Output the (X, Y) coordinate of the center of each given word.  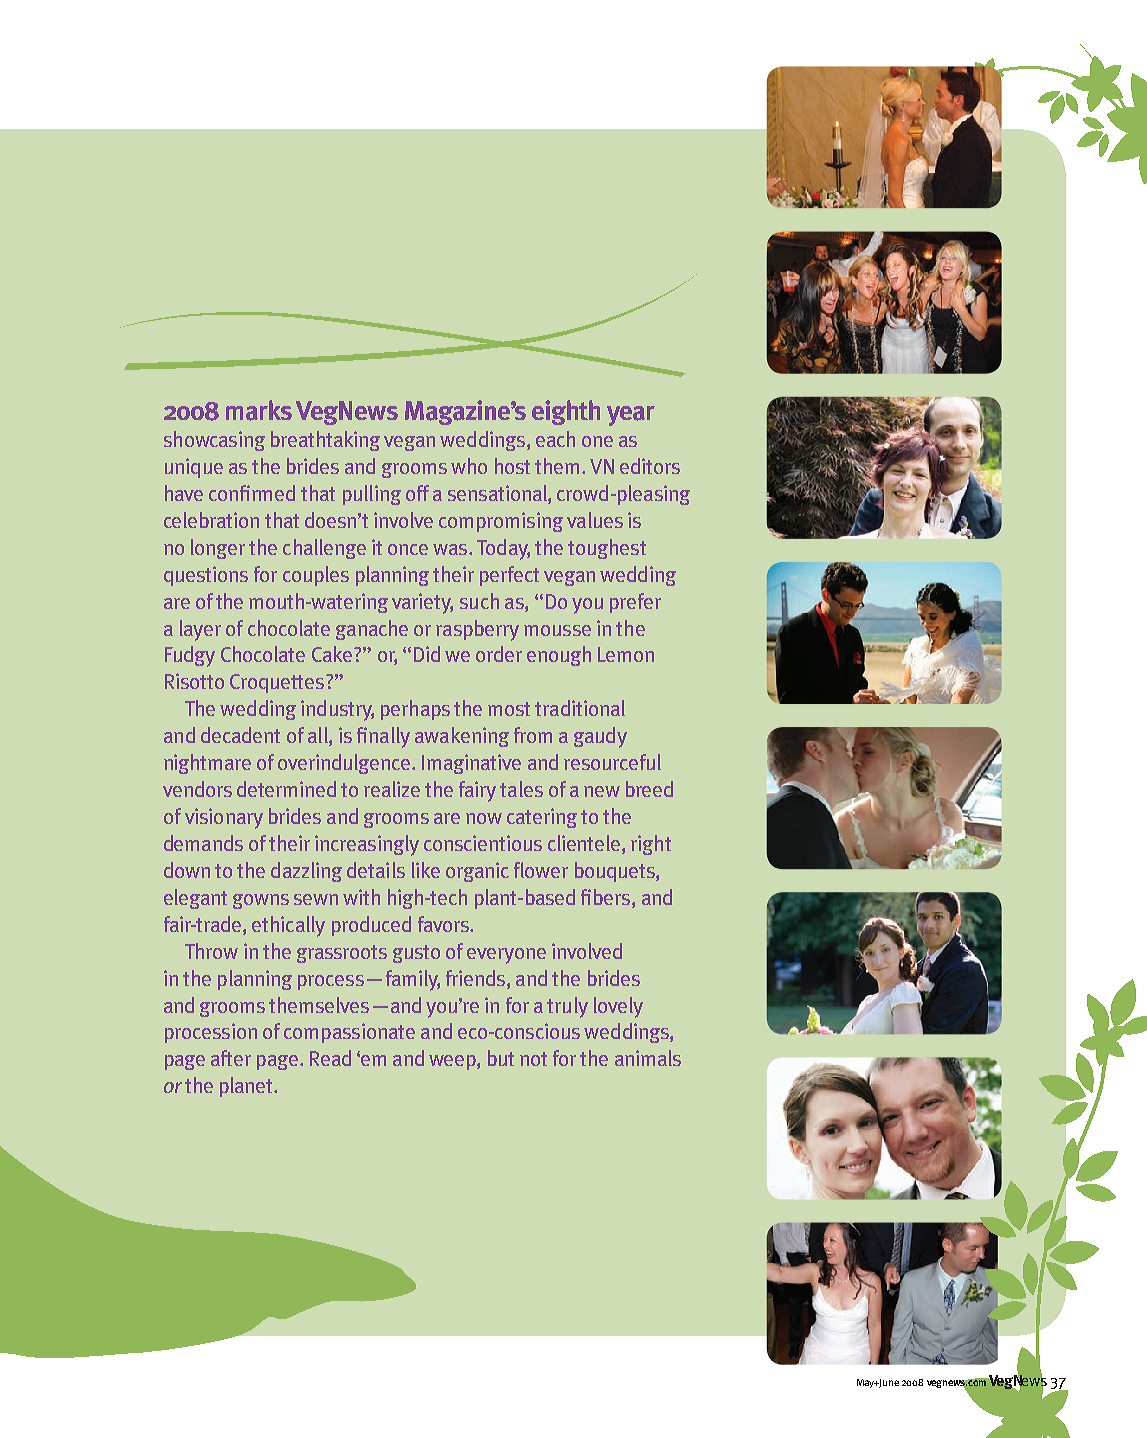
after (231, 1058)
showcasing (214, 441)
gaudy (600, 737)
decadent (240, 735)
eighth (566, 412)
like (426, 870)
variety (422, 603)
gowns (261, 901)
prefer (635, 603)
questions (206, 576)
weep (453, 1062)
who (469, 466)
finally (383, 737)
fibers (607, 898)
